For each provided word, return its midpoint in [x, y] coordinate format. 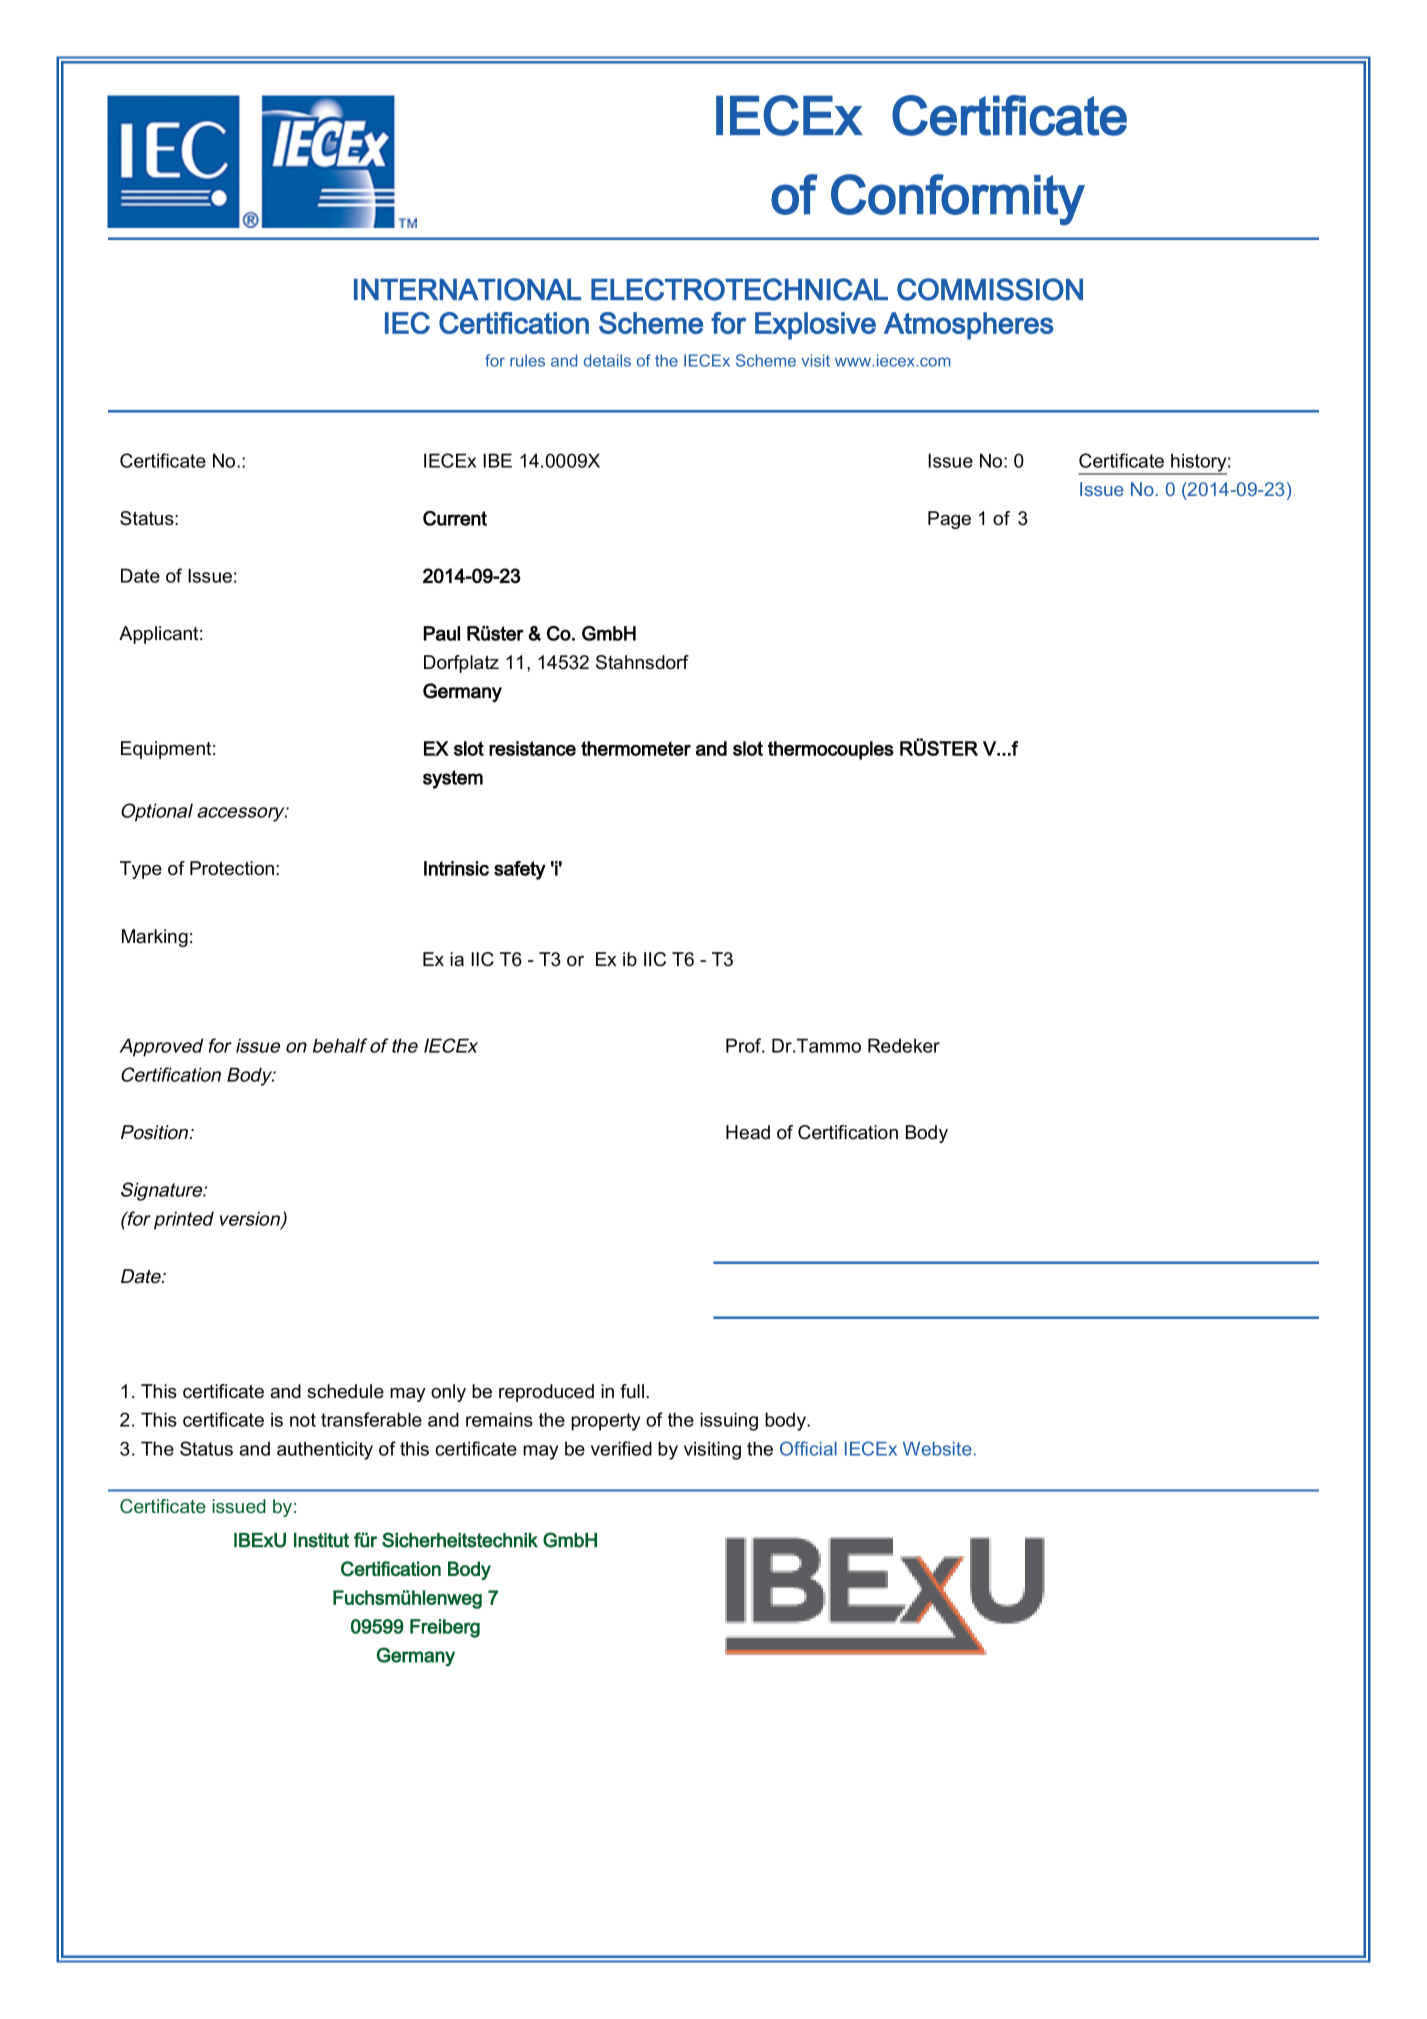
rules [527, 360]
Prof [745, 1045]
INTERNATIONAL [467, 289]
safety [520, 870]
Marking [155, 938]
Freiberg [445, 1628]
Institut [321, 1540]
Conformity [958, 200]
